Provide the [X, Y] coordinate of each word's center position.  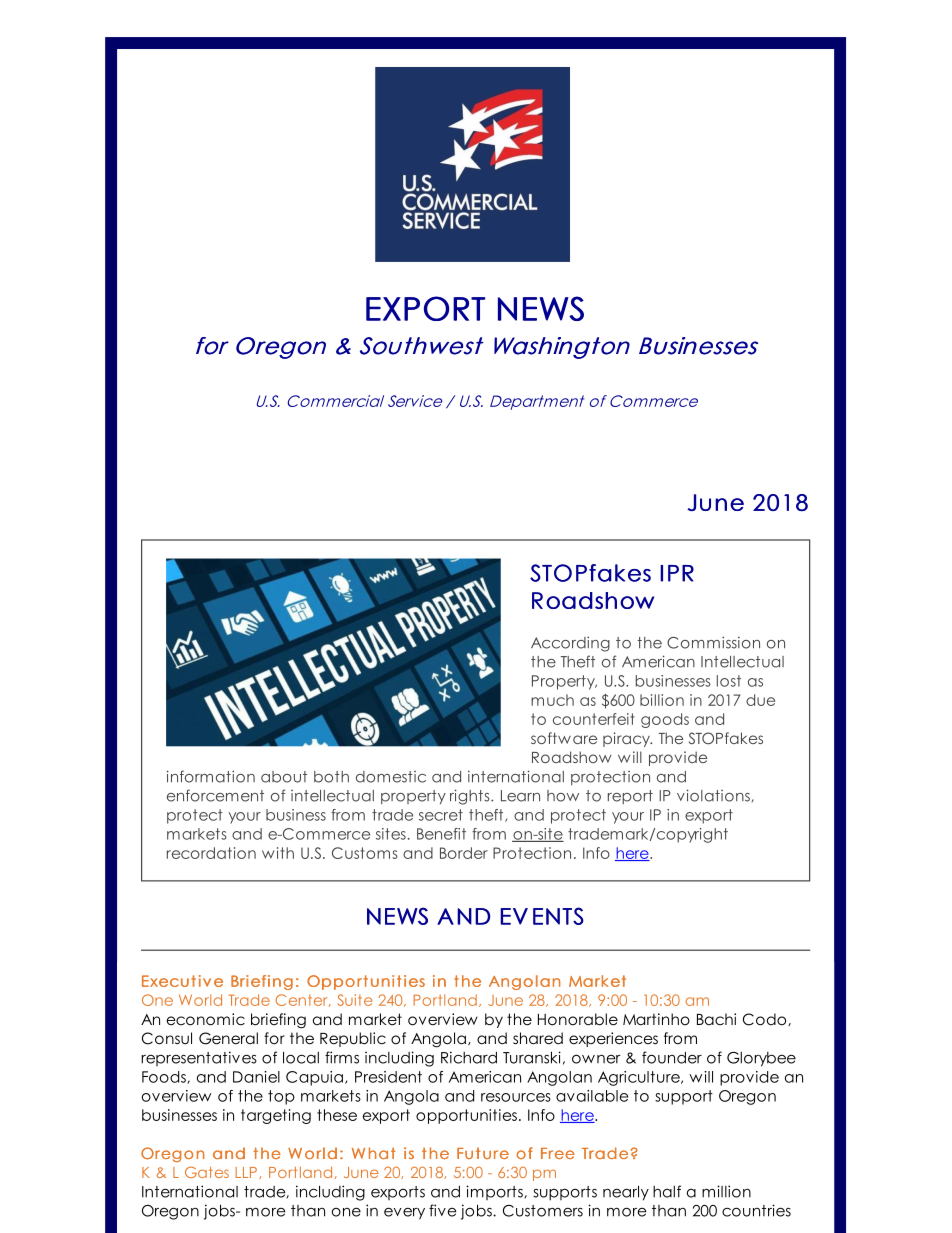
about [284, 777]
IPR [677, 573]
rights [471, 797]
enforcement [215, 795]
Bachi [716, 1019]
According [570, 644]
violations [713, 795]
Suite [354, 1000]
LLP [246, 1172]
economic [206, 1019]
